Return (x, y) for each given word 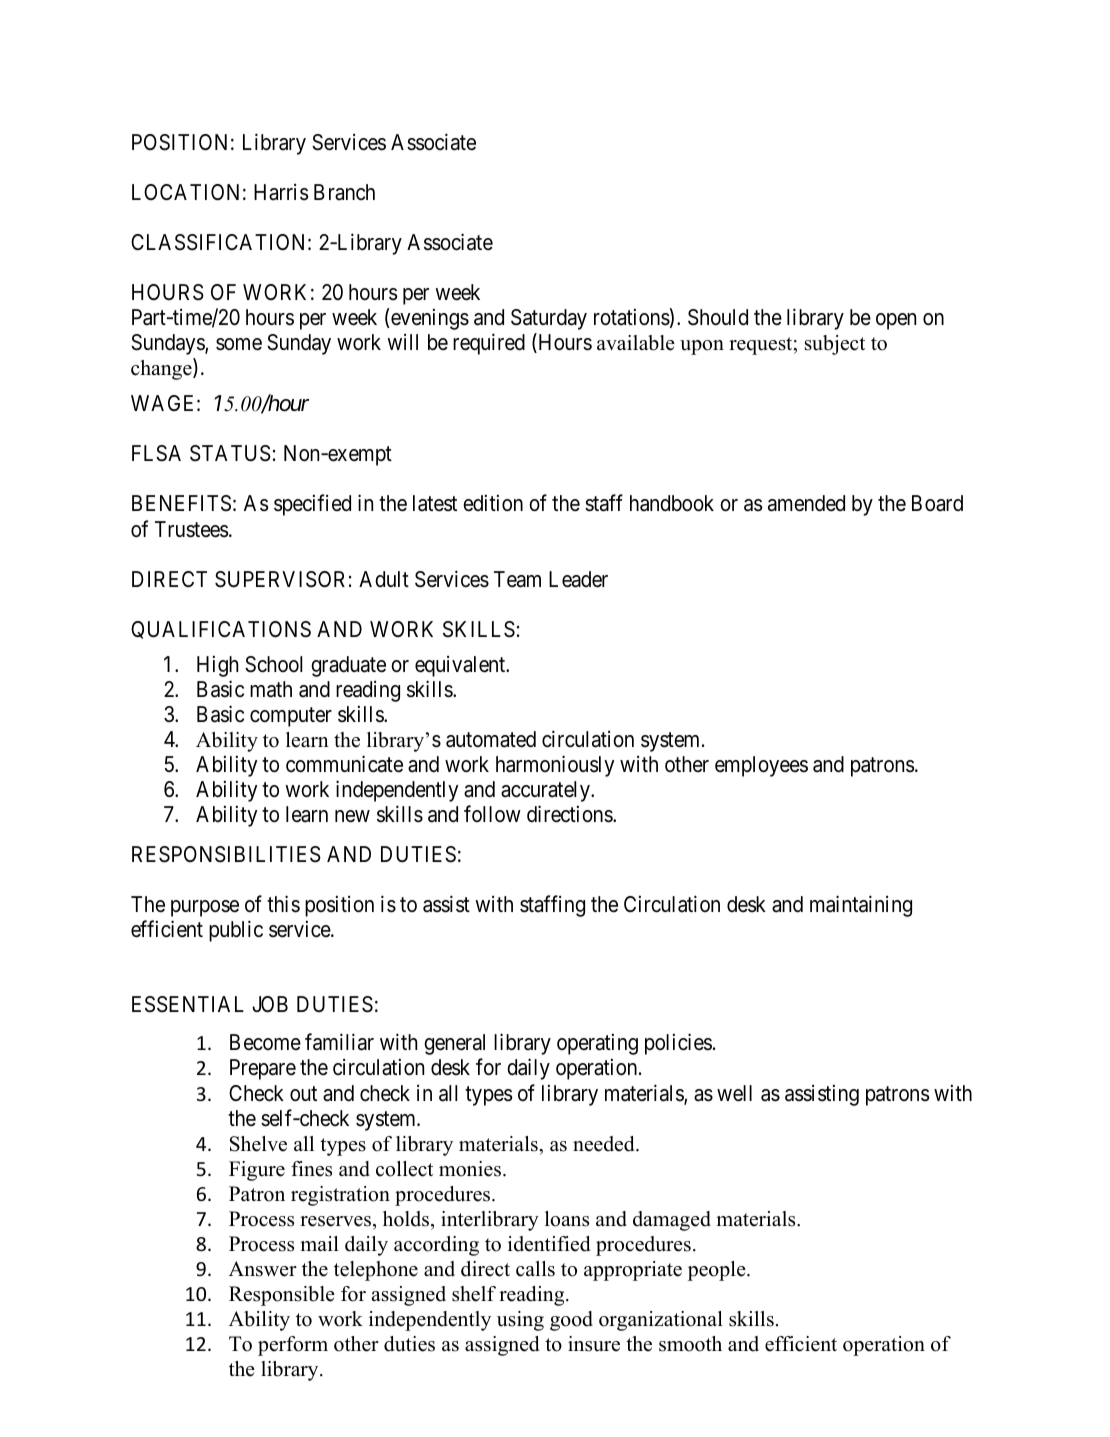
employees (761, 766)
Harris (281, 192)
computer (291, 717)
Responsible (282, 1296)
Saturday (549, 319)
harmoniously (555, 766)
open (896, 321)
